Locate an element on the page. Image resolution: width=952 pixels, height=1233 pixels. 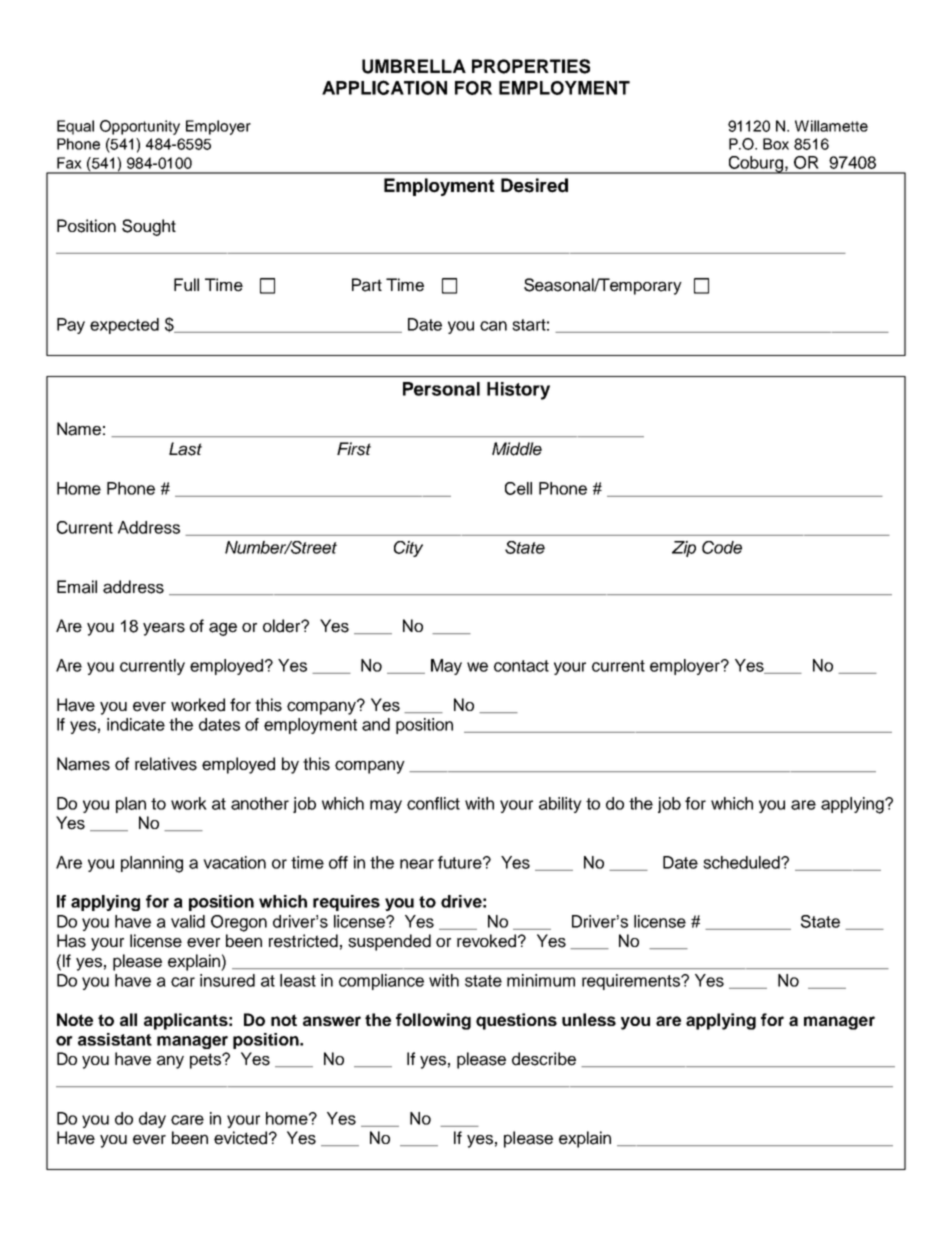
describe is located at coordinates (544, 1059).
